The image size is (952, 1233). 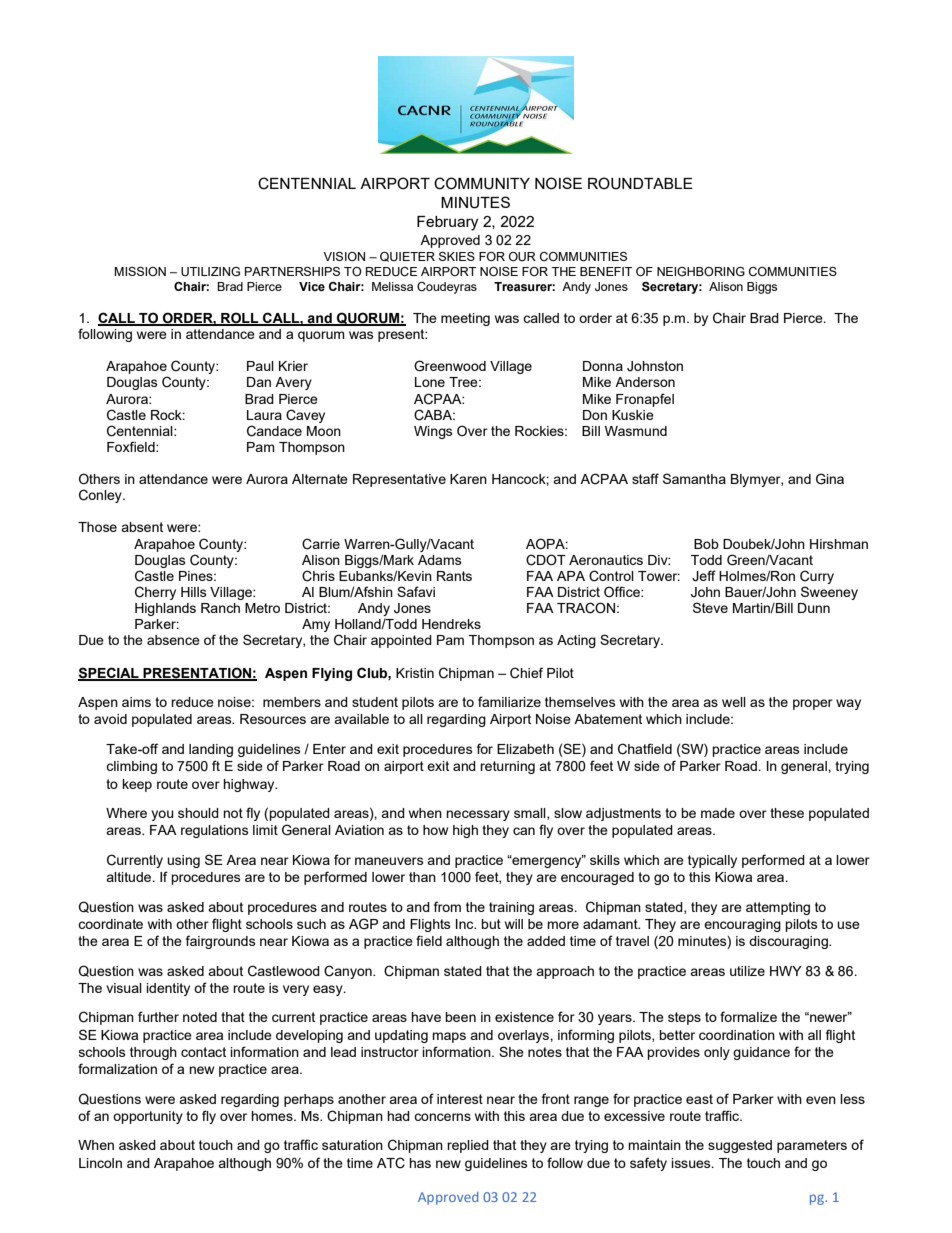 I want to click on well, so click(x=734, y=702).
